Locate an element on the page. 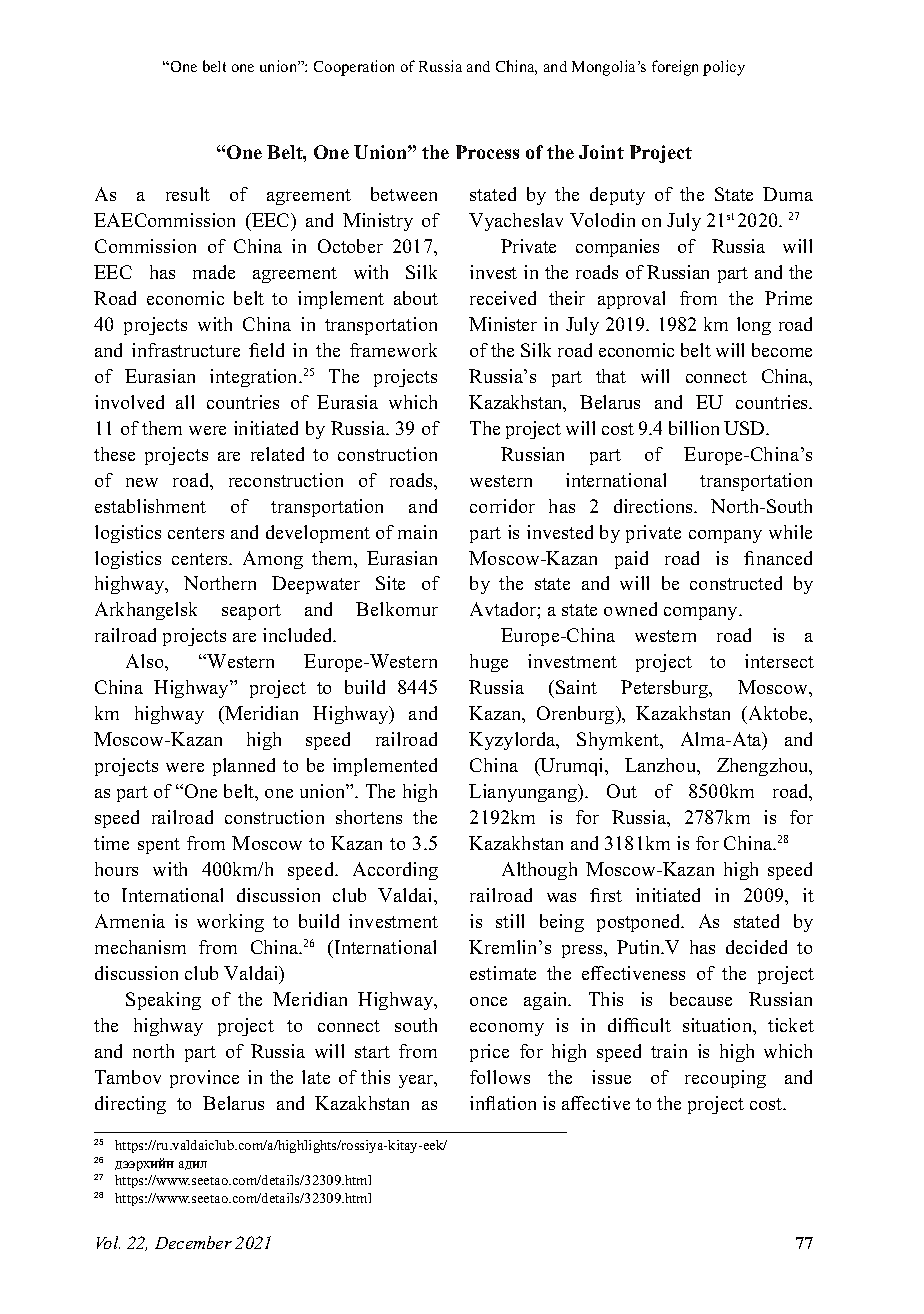  According is located at coordinates (395, 871).
